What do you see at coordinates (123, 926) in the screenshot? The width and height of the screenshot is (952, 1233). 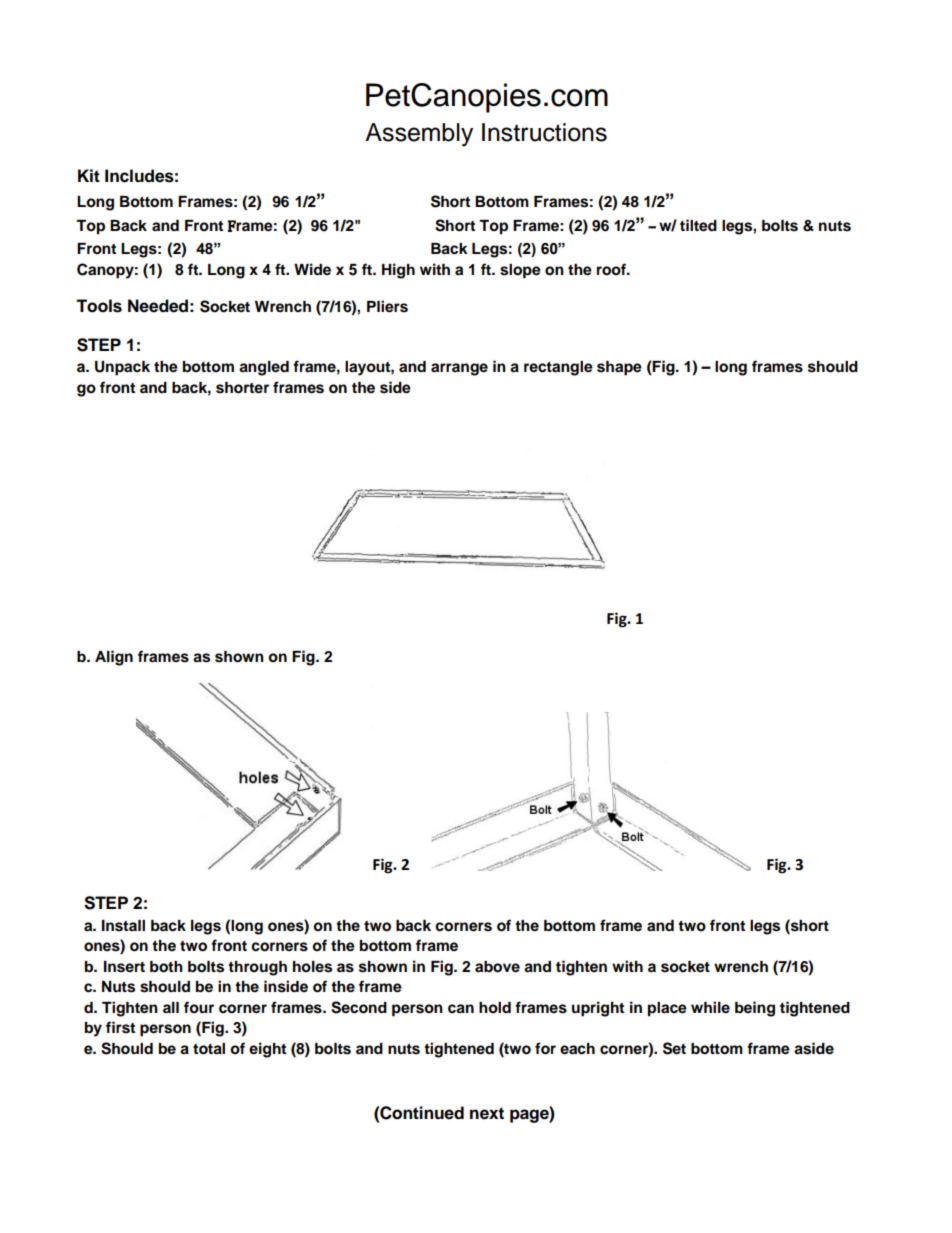 I see `Install` at bounding box center [123, 926].
